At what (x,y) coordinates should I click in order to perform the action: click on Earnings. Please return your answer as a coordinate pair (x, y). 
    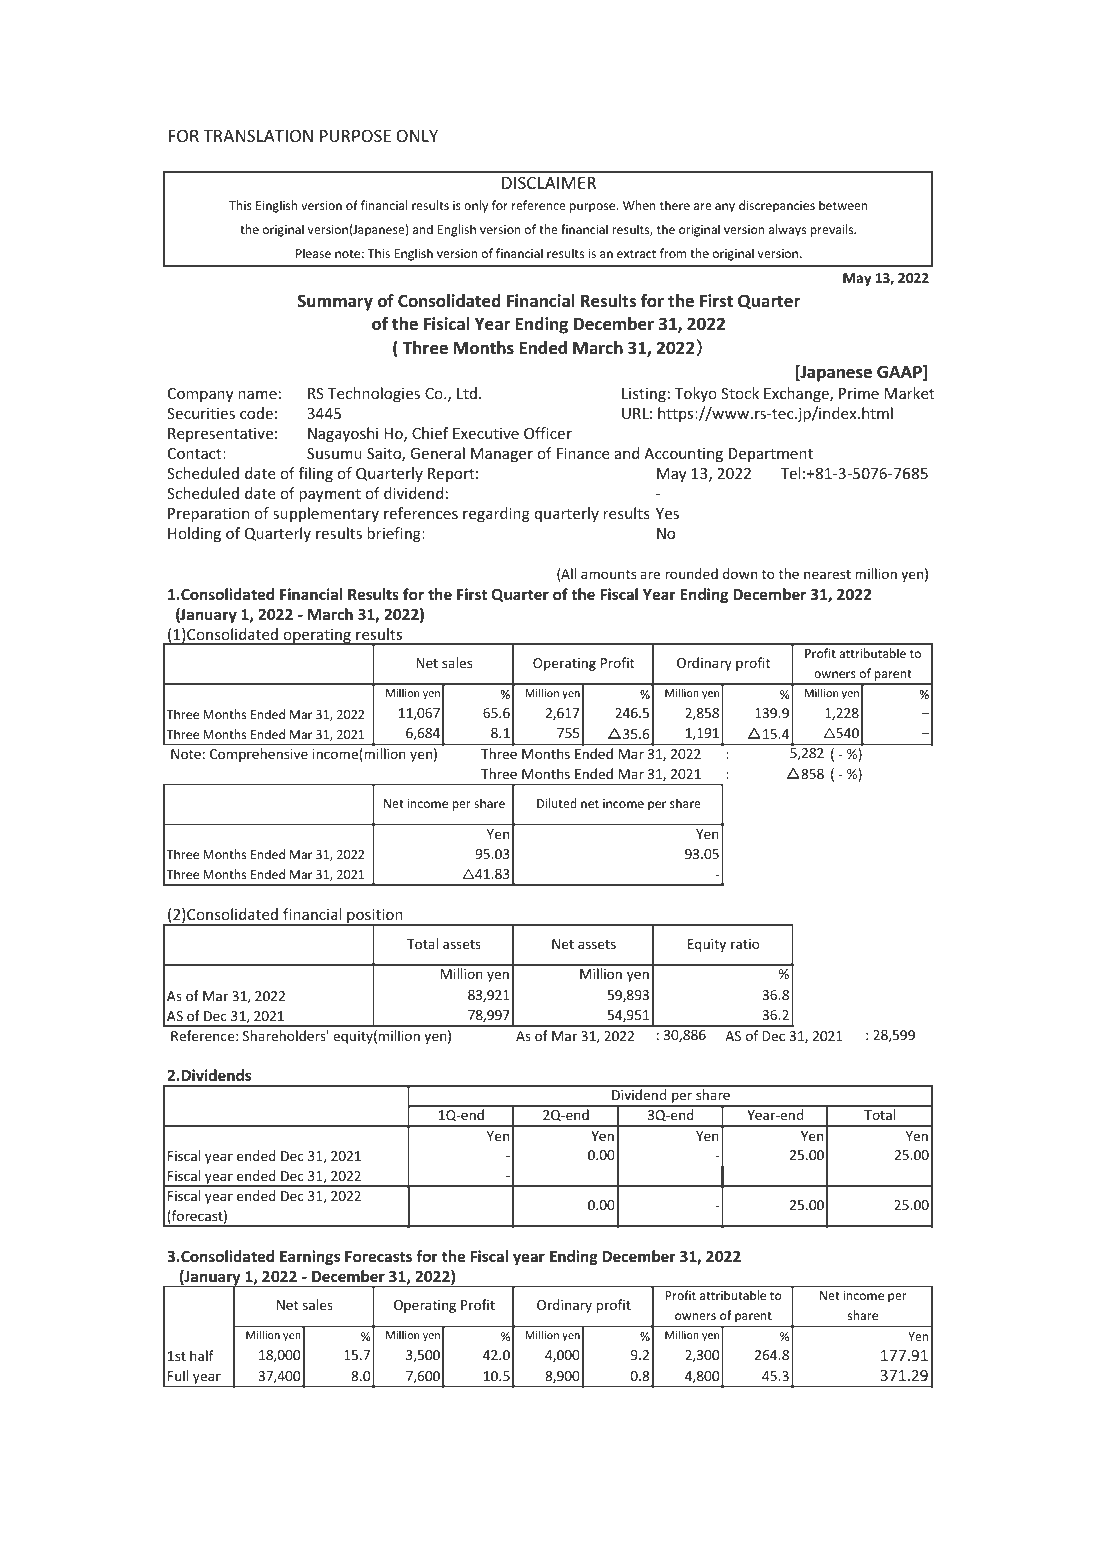
    Looking at the image, I should click on (310, 1257).
